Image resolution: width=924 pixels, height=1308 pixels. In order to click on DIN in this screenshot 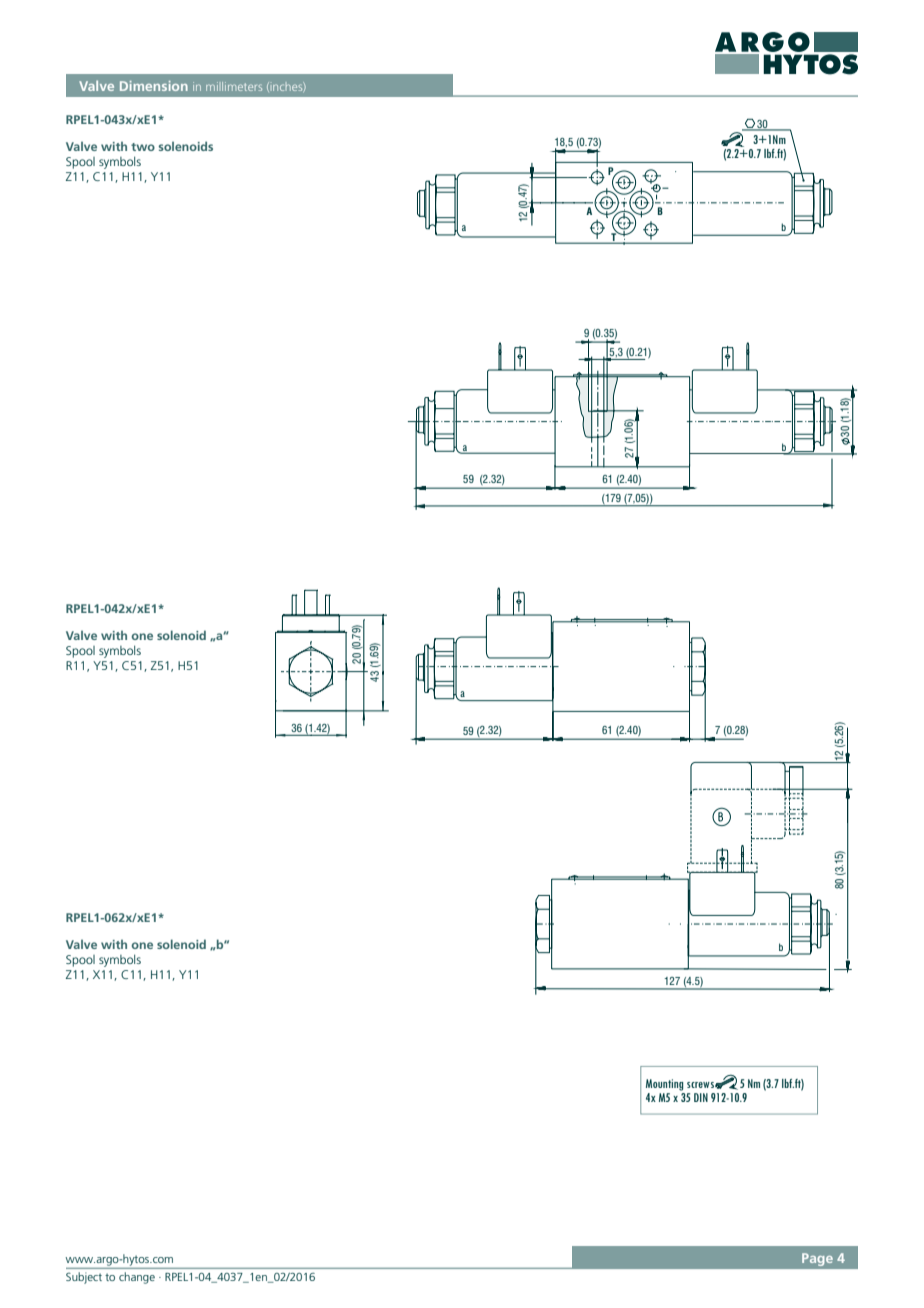, I will do `click(701, 1097)`.
